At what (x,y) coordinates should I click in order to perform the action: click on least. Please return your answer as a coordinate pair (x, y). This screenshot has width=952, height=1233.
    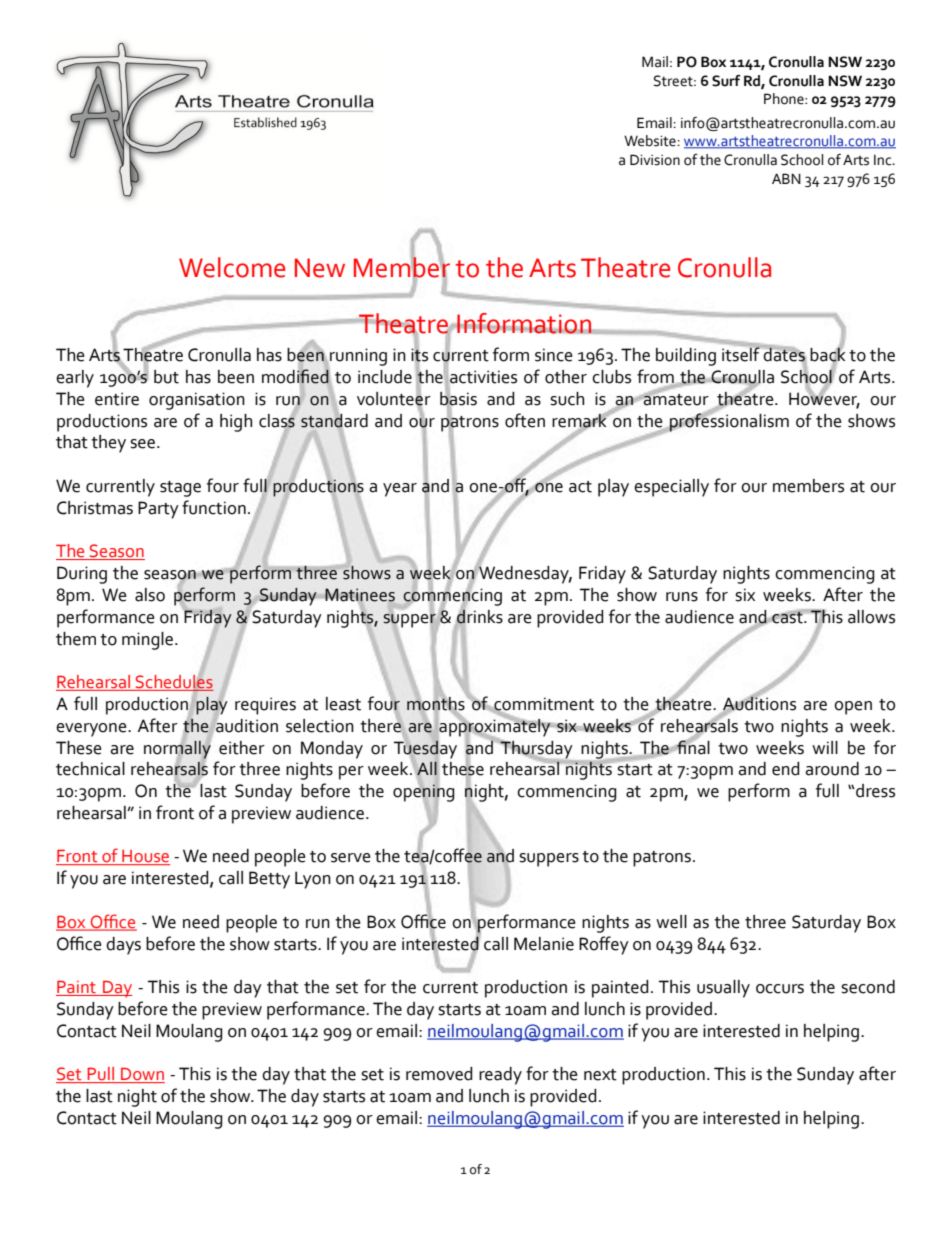
    Looking at the image, I should click on (343, 704).
